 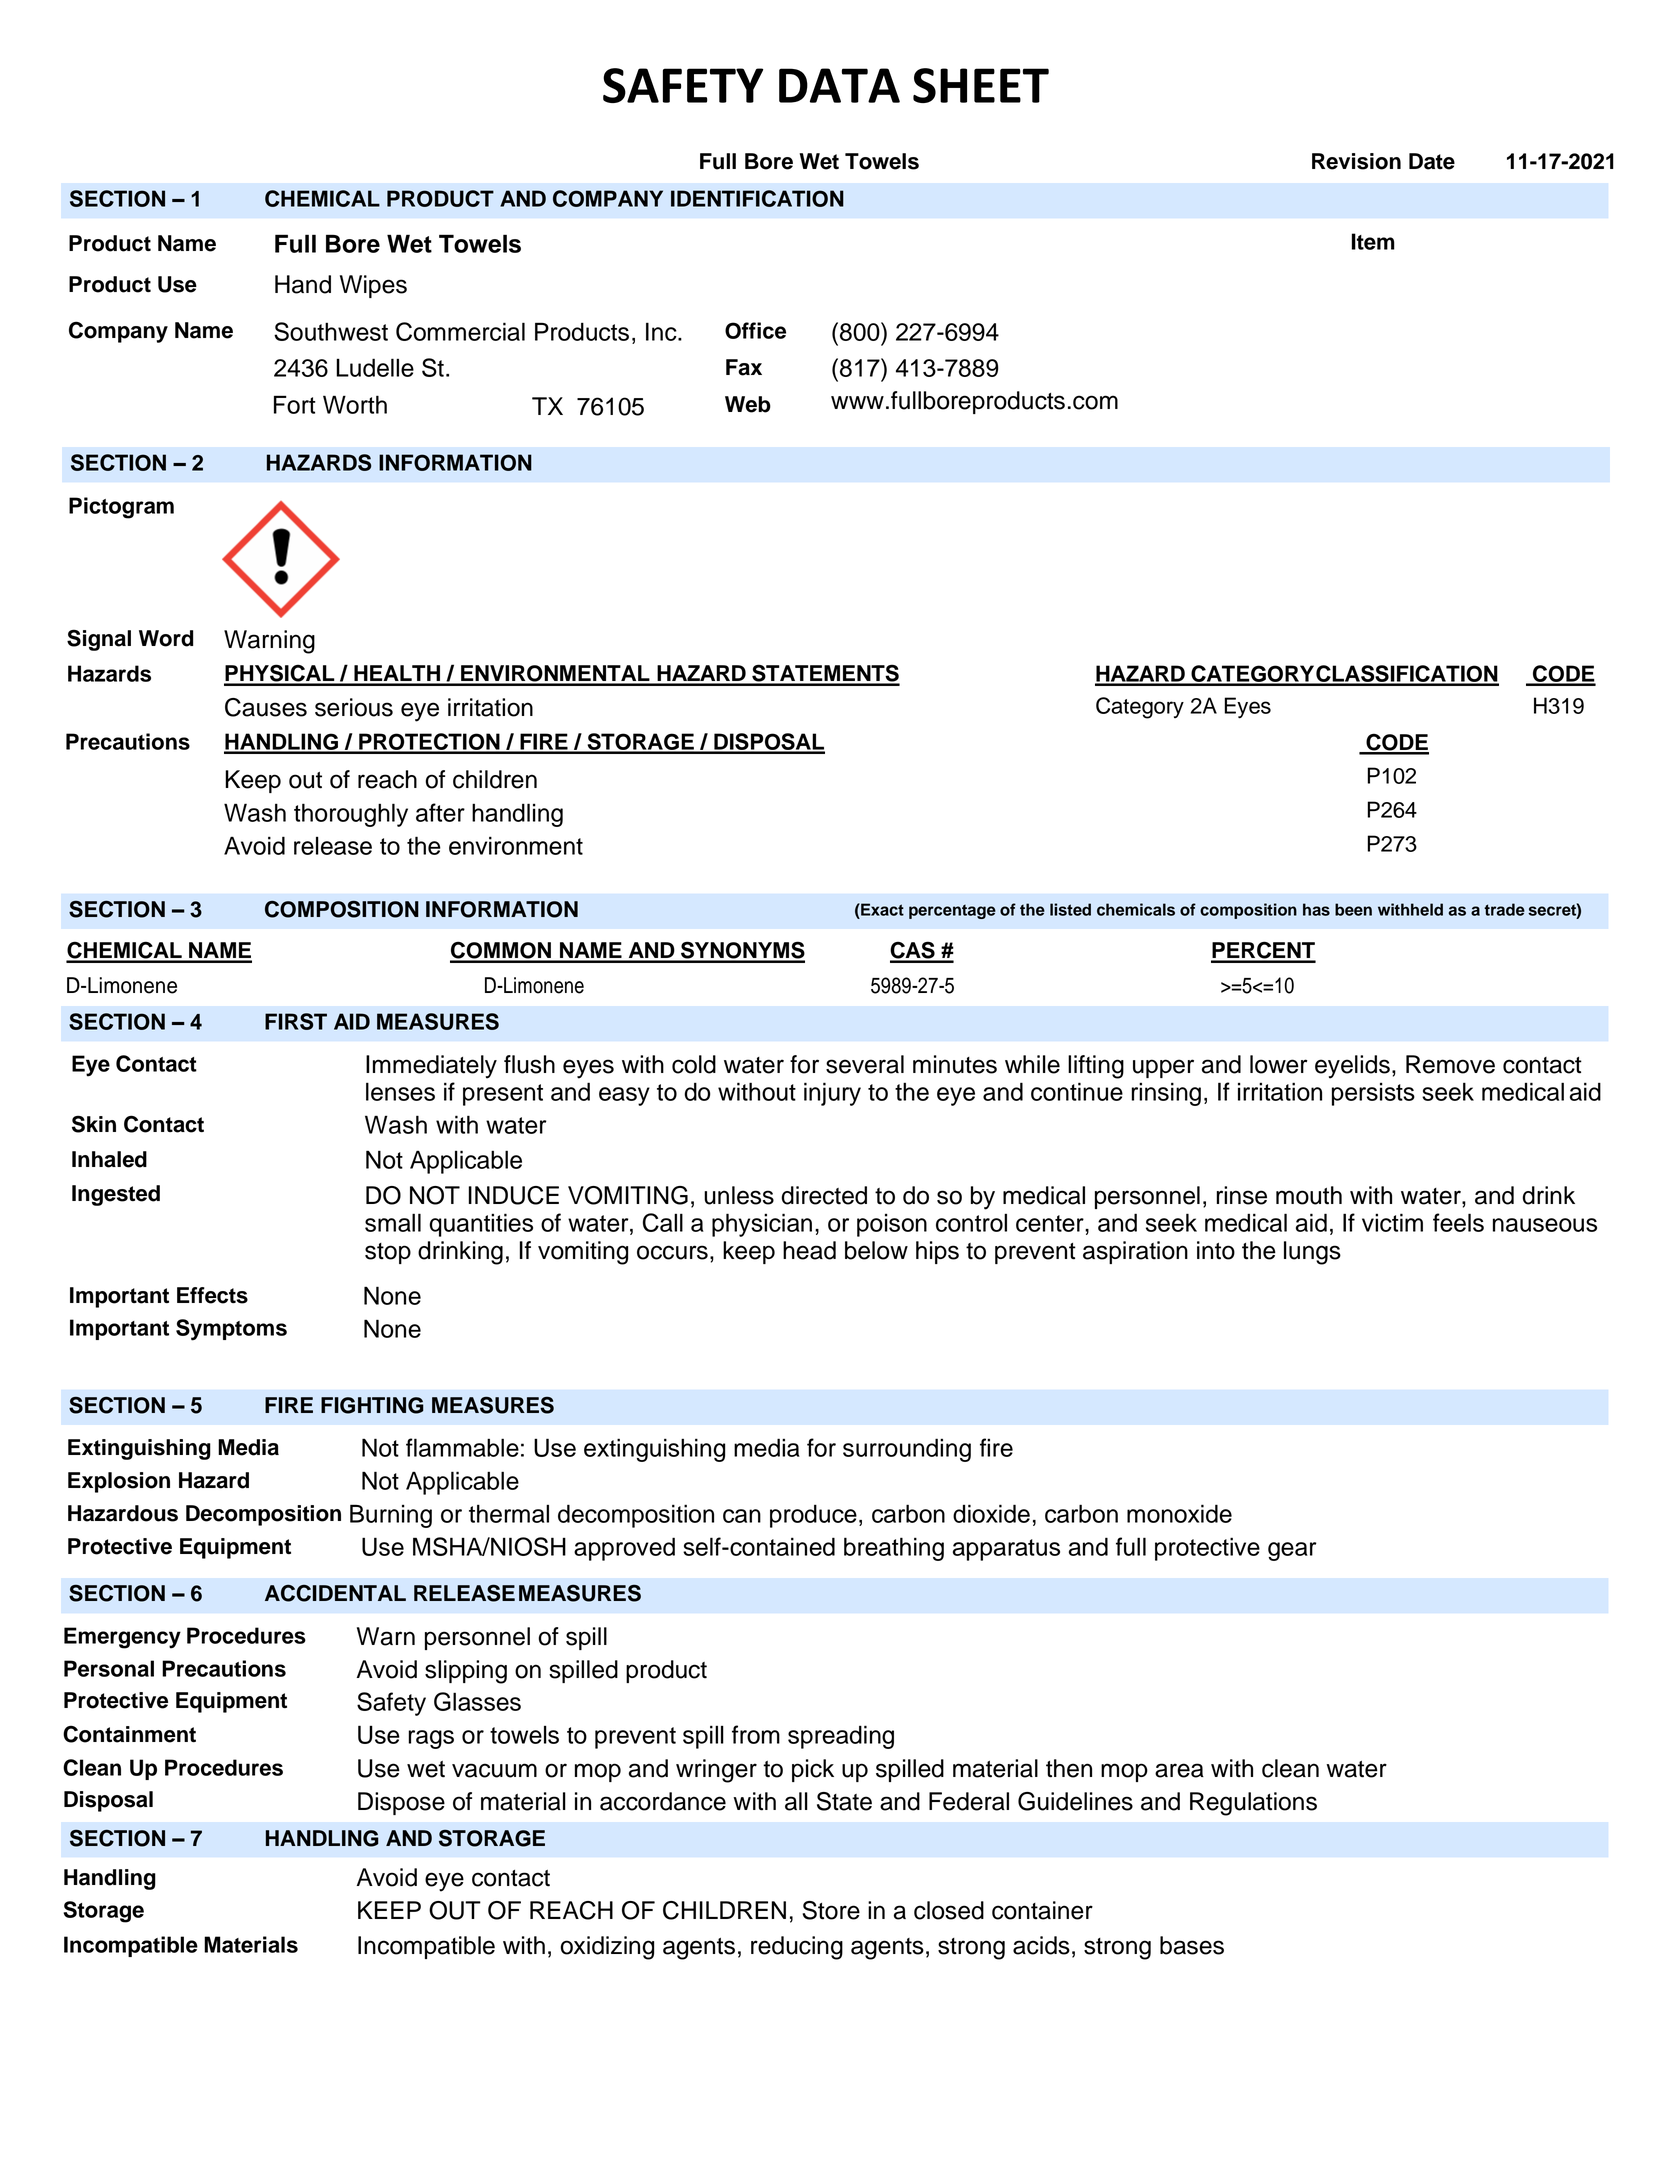 I want to click on been, so click(x=1353, y=909).
